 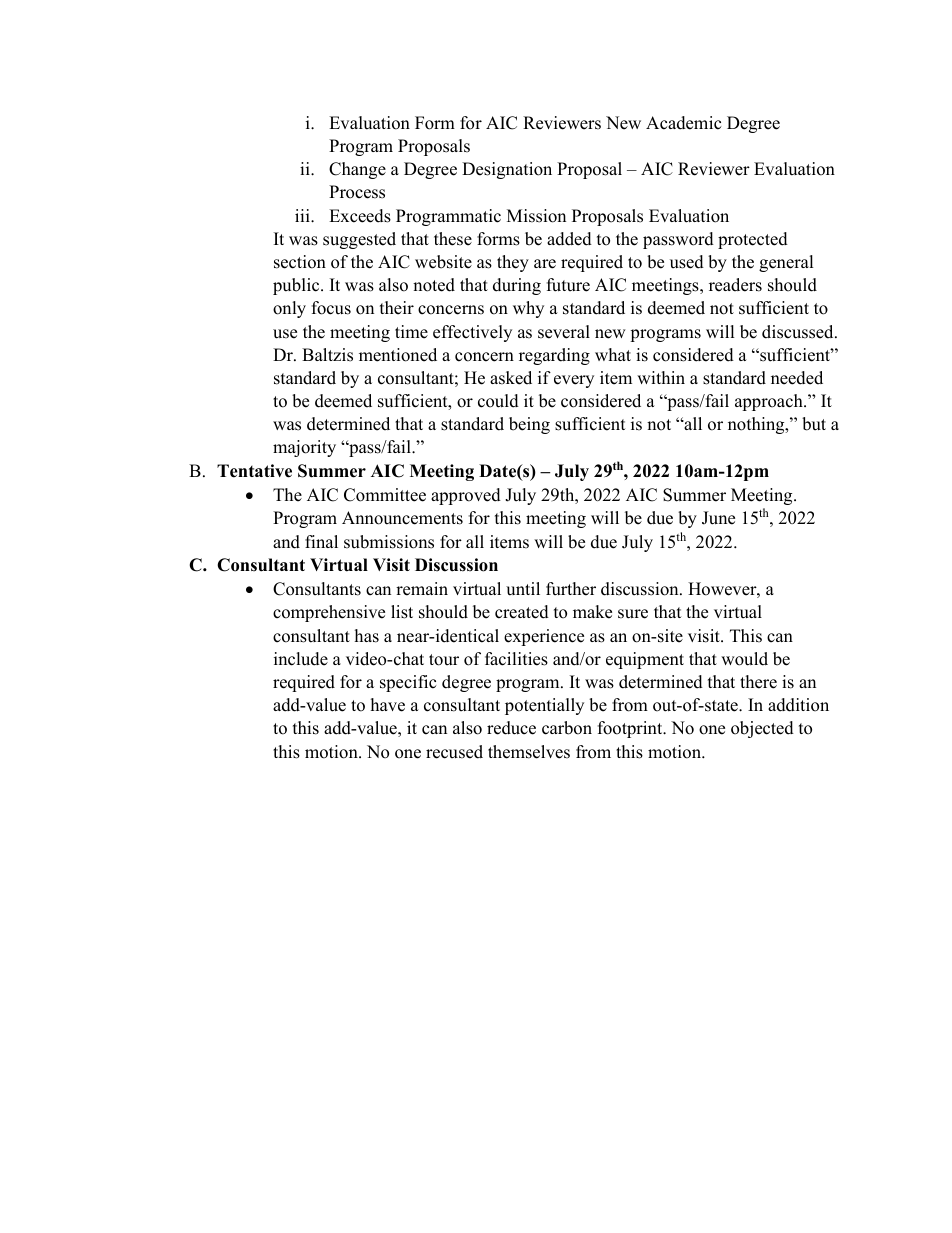 What do you see at coordinates (529, 425) in the document?
I see `being` at bounding box center [529, 425].
